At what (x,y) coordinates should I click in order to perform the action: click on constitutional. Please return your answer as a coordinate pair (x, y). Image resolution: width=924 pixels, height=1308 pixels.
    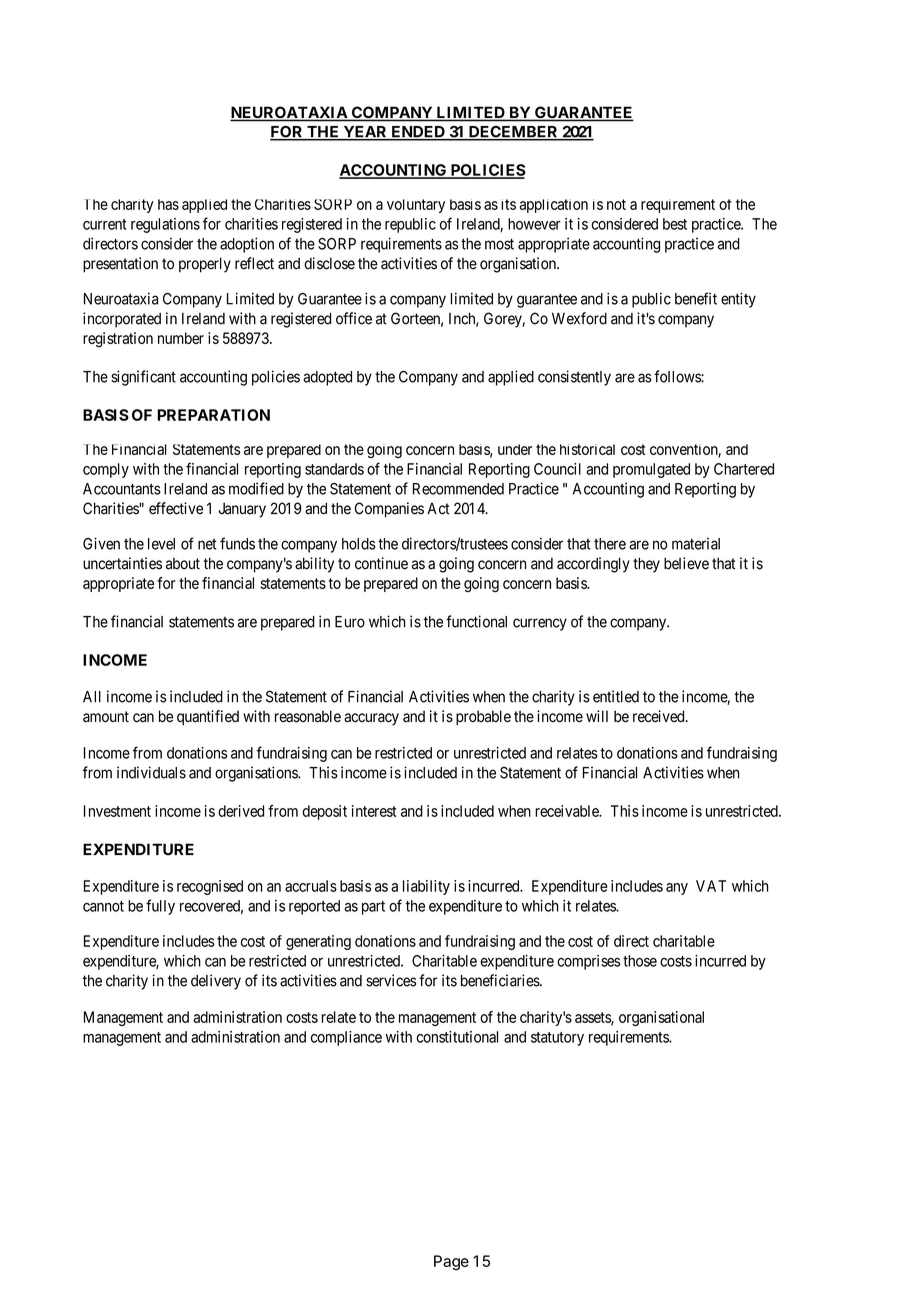
    Looking at the image, I should click on (457, 1037).
